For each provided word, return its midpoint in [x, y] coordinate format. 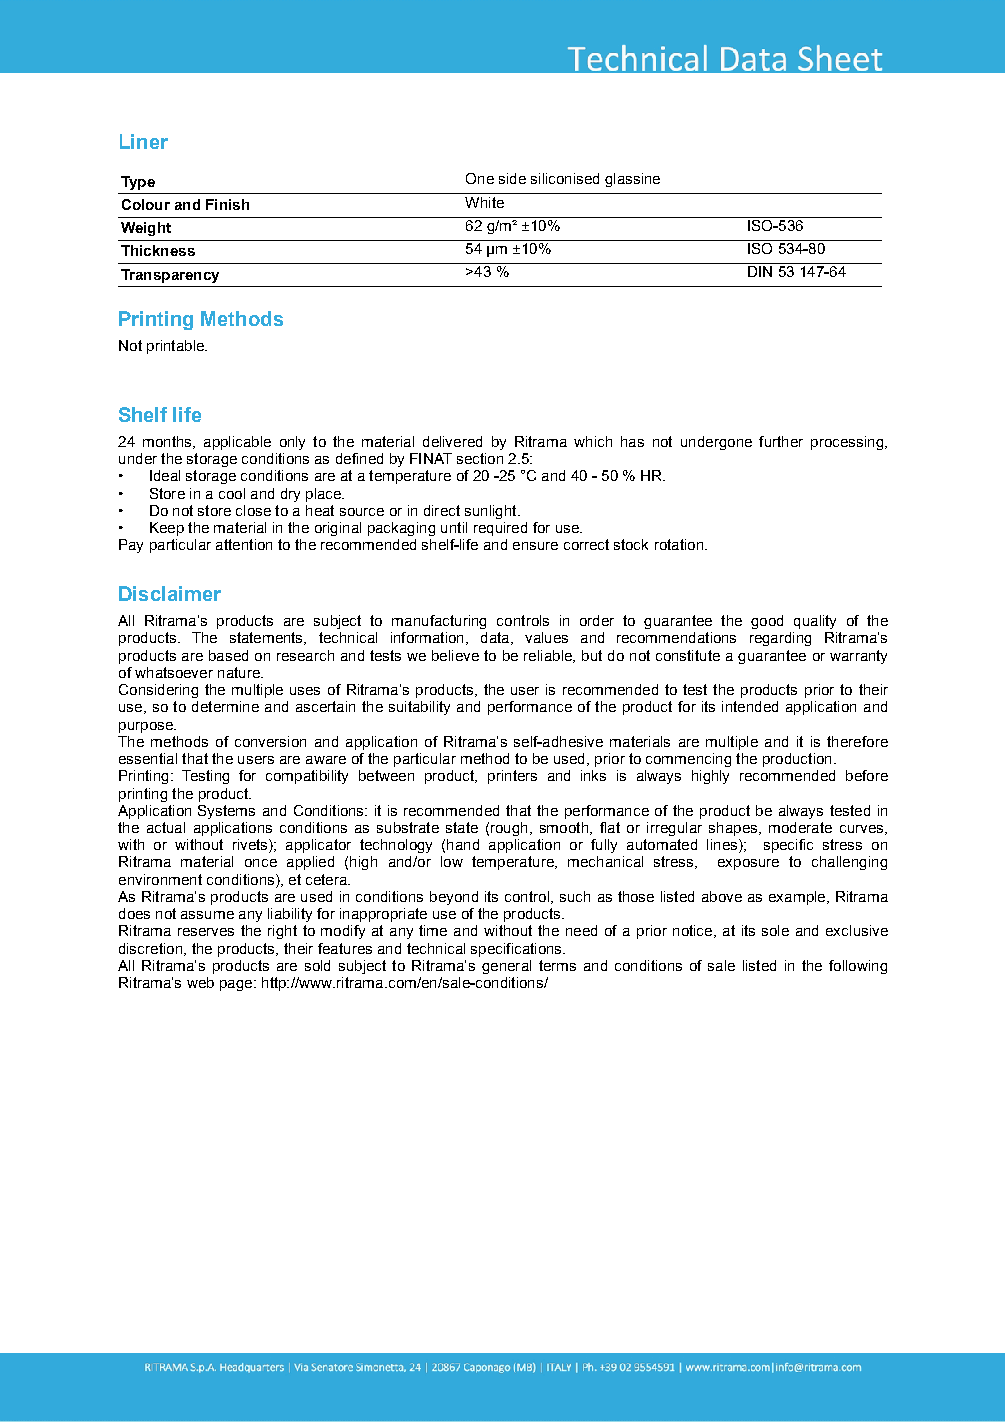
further [781, 441]
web [200, 982]
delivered [452, 441]
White [484, 202]
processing [847, 443]
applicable [237, 443]
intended [750, 706]
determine [225, 706]
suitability [419, 708]
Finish [227, 204]
